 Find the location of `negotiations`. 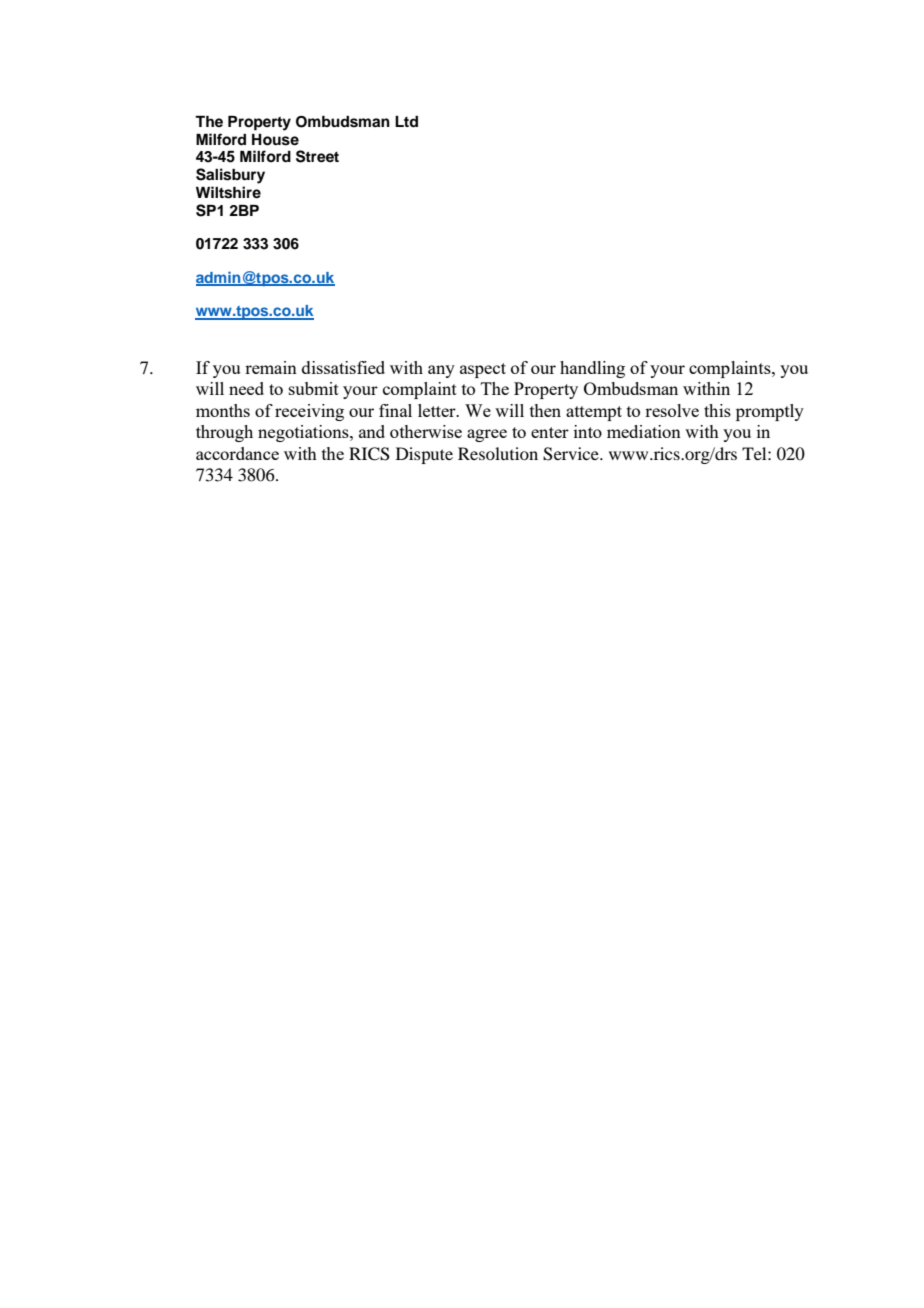

negotiations is located at coordinates (304, 433).
